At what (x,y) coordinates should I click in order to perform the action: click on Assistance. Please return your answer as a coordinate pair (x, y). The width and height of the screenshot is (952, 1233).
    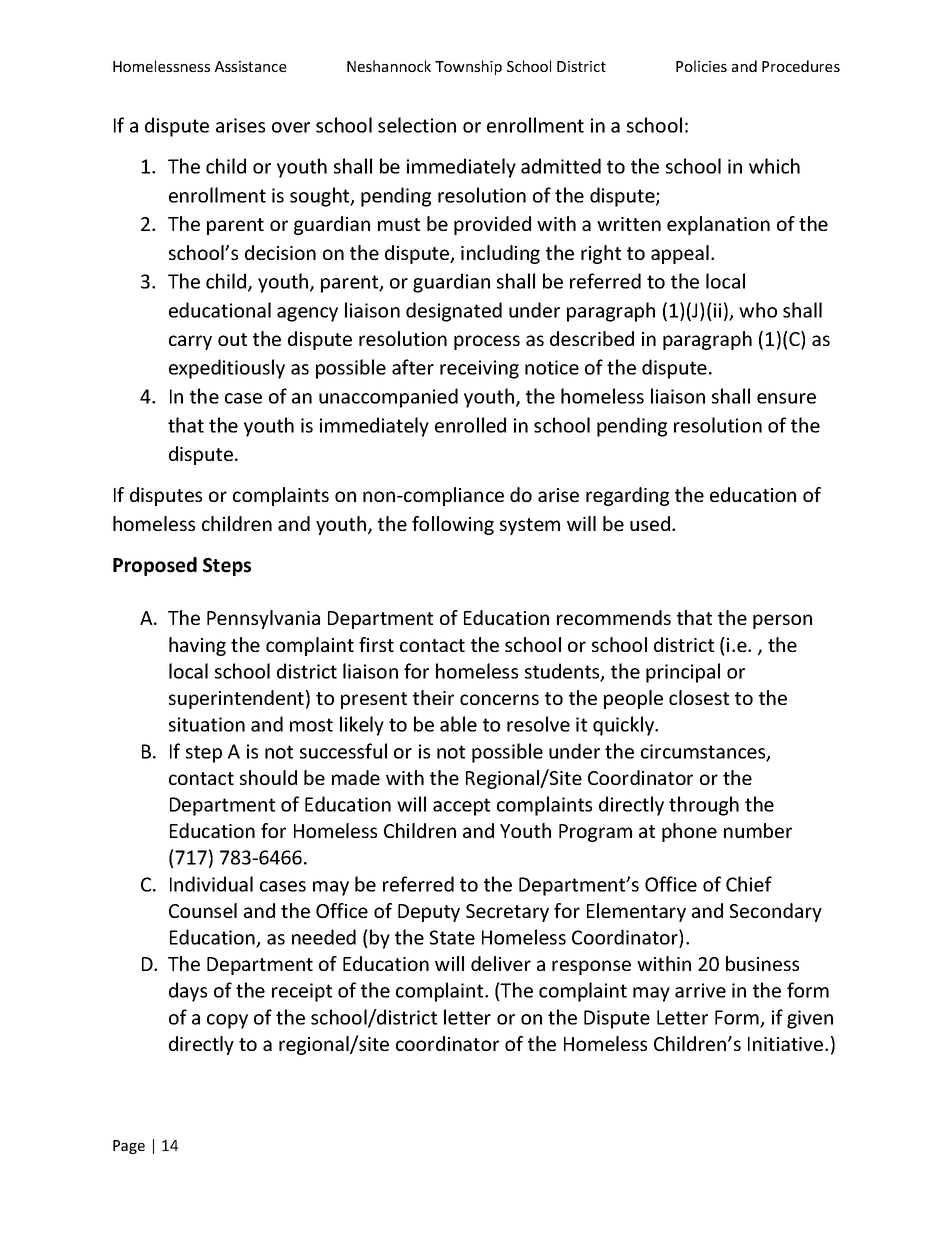
    Looking at the image, I should click on (250, 66).
